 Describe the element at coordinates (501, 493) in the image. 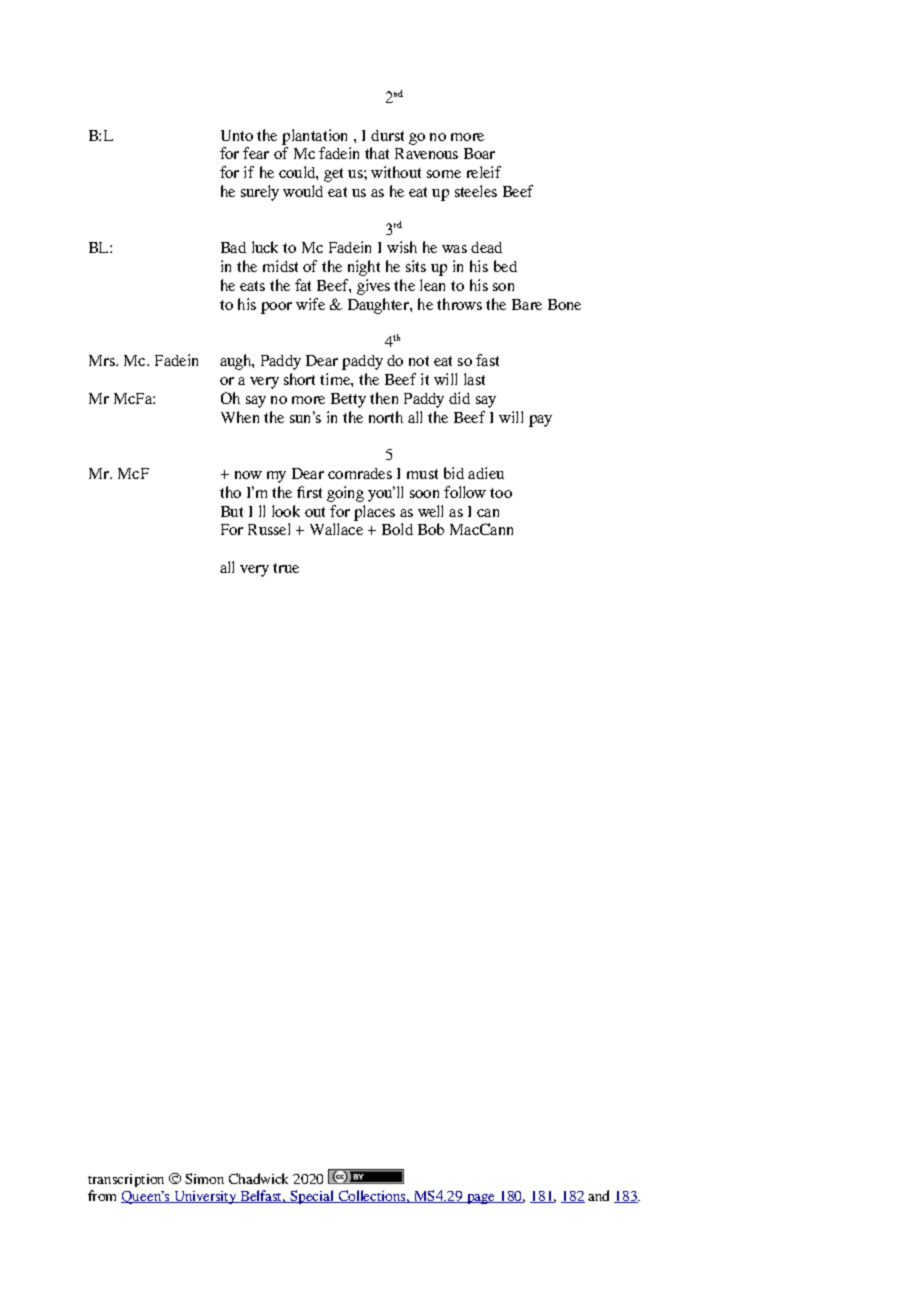

I see `too` at that location.
